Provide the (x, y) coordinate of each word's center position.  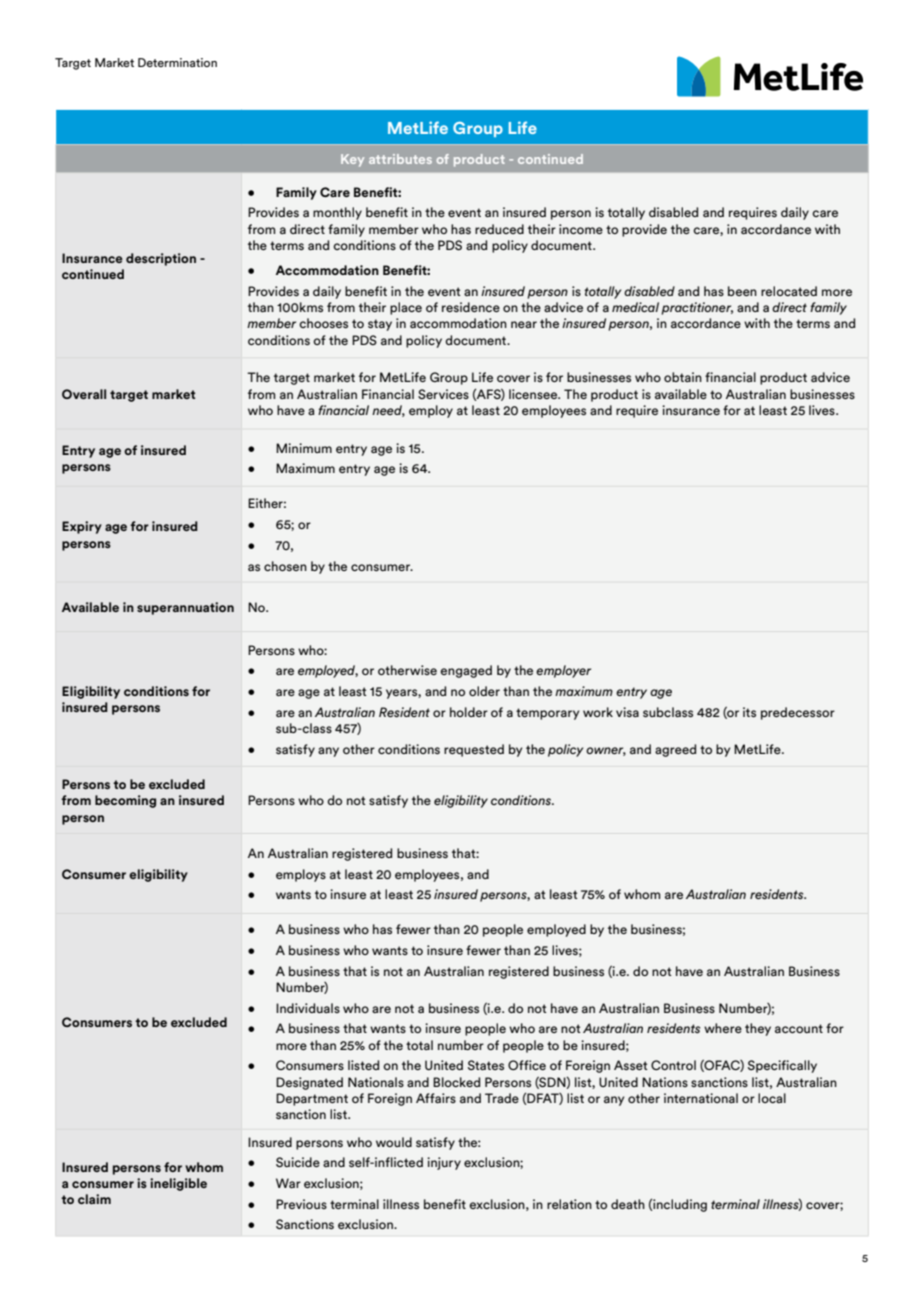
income (581, 229)
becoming (125, 801)
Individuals (308, 1008)
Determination (177, 62)
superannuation (185, 608)
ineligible (178, 1184)
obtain (683, 377)
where (723, 1028)
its (749, 712)
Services (443, 394)
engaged (466, 671)
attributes (400, 159)
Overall (84, 394)
